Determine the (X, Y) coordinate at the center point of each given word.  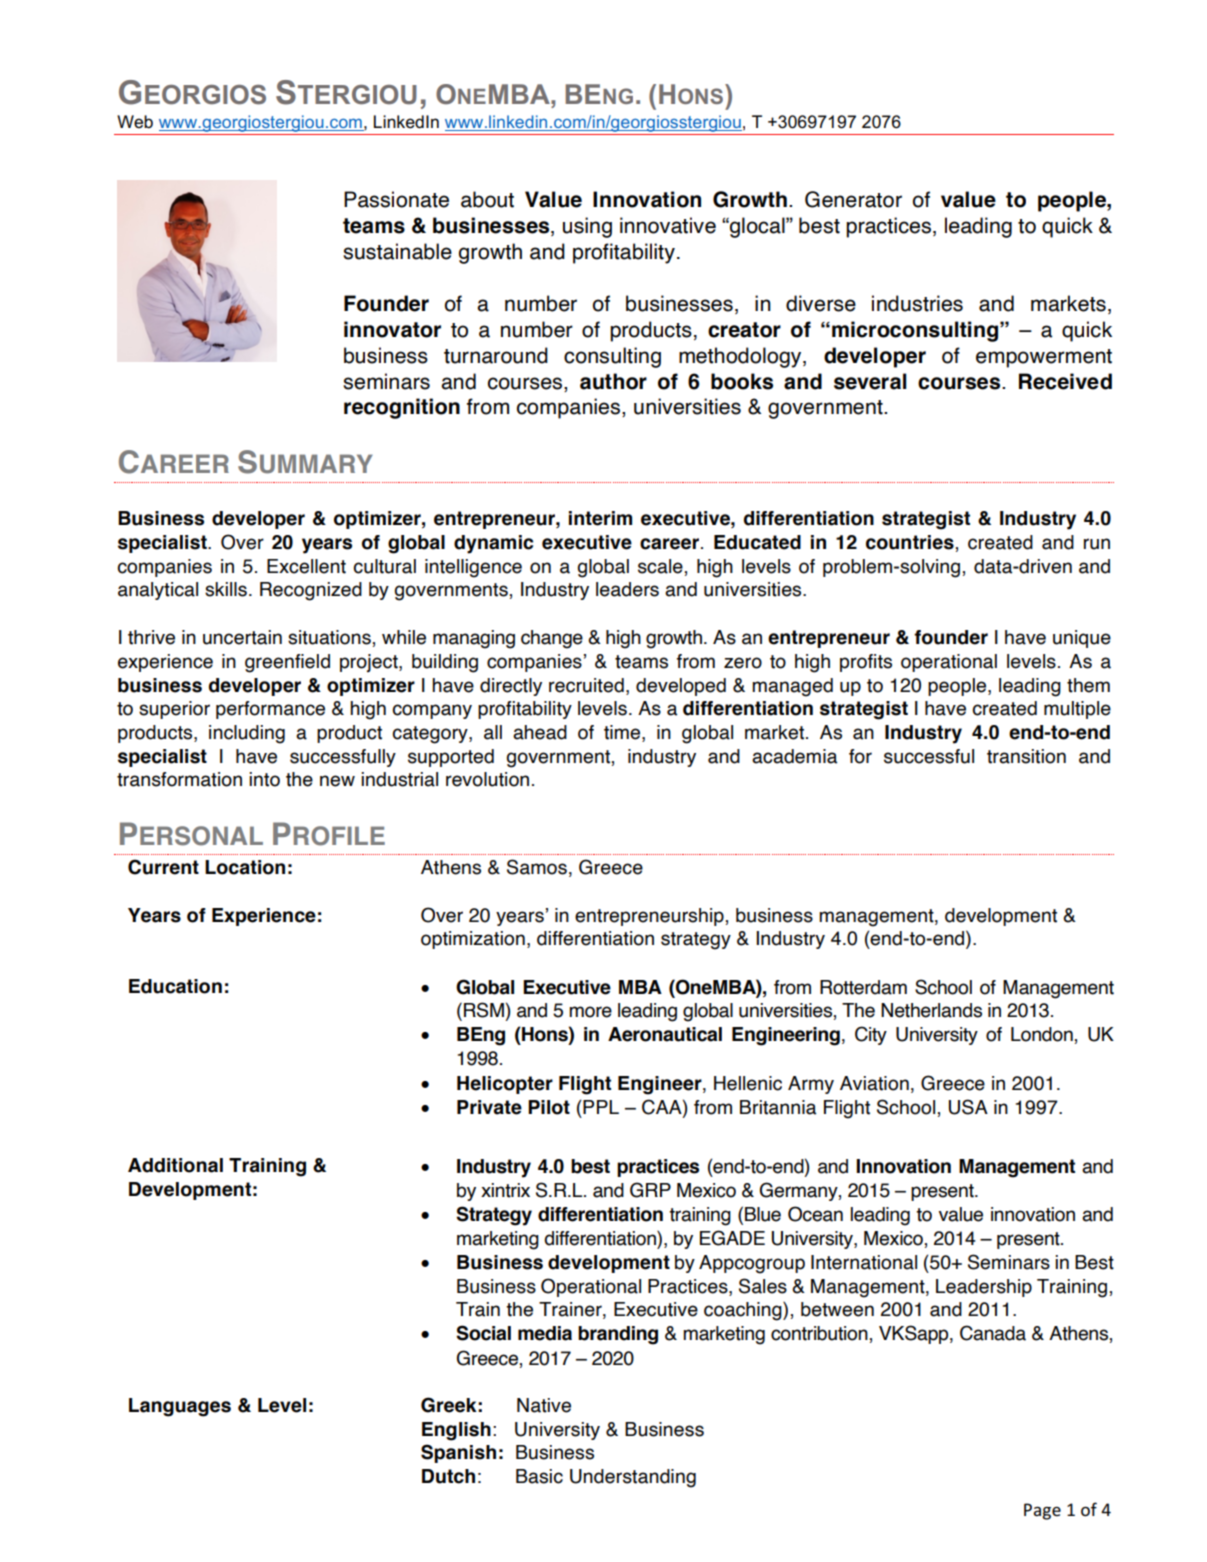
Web (135, 121)
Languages (180, 1407)
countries (910, 542)
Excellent (306, 566)
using (587, 227)
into (264, 779)
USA (968, 1107)
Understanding (633, 1478)
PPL (601, 1107)
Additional (175, 1165)
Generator (853, 199)
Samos (537, 867)
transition (1026, 756)
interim (600, 518)
